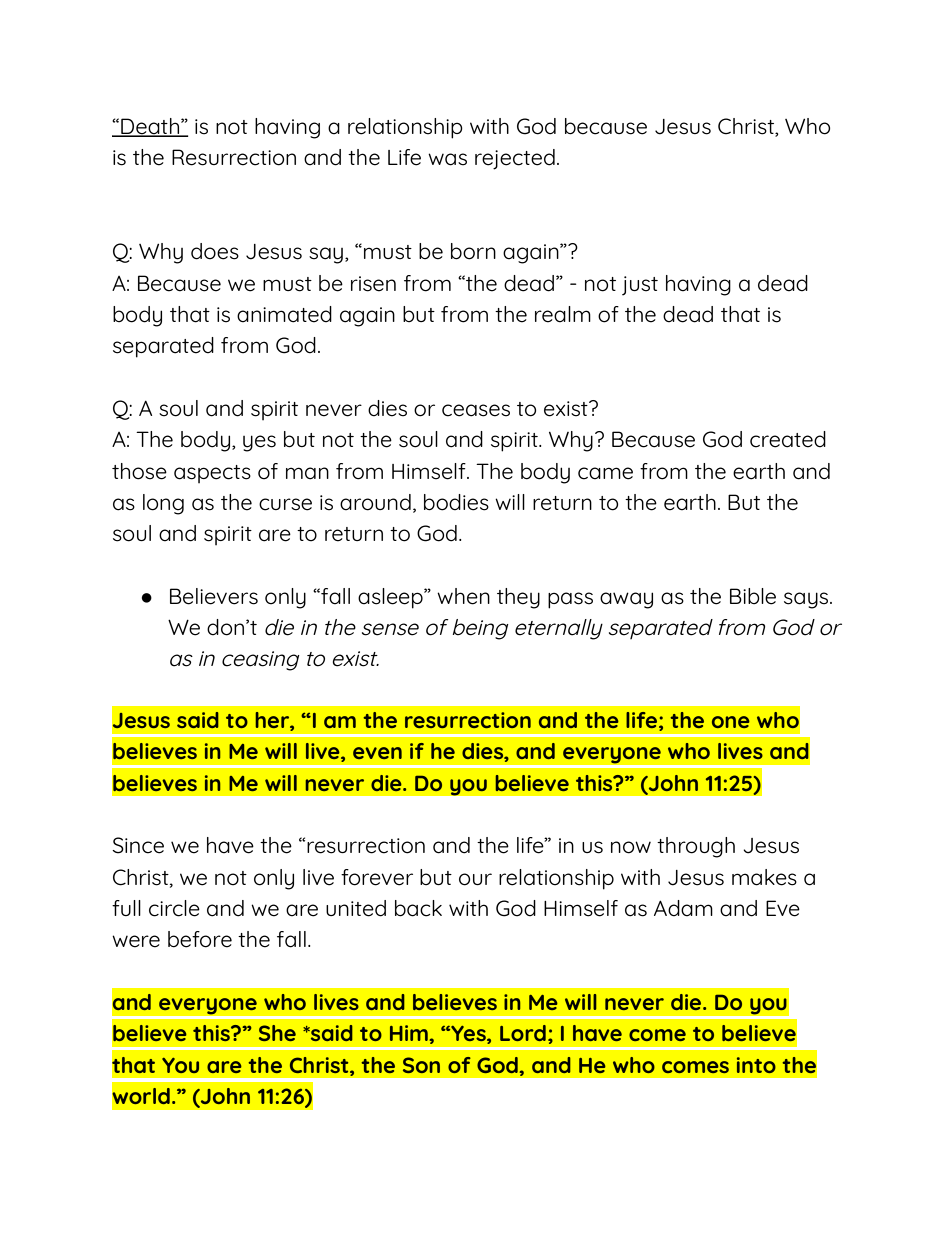 This image has width=952, height=1233. I want to click on was, so click(447, 159).
